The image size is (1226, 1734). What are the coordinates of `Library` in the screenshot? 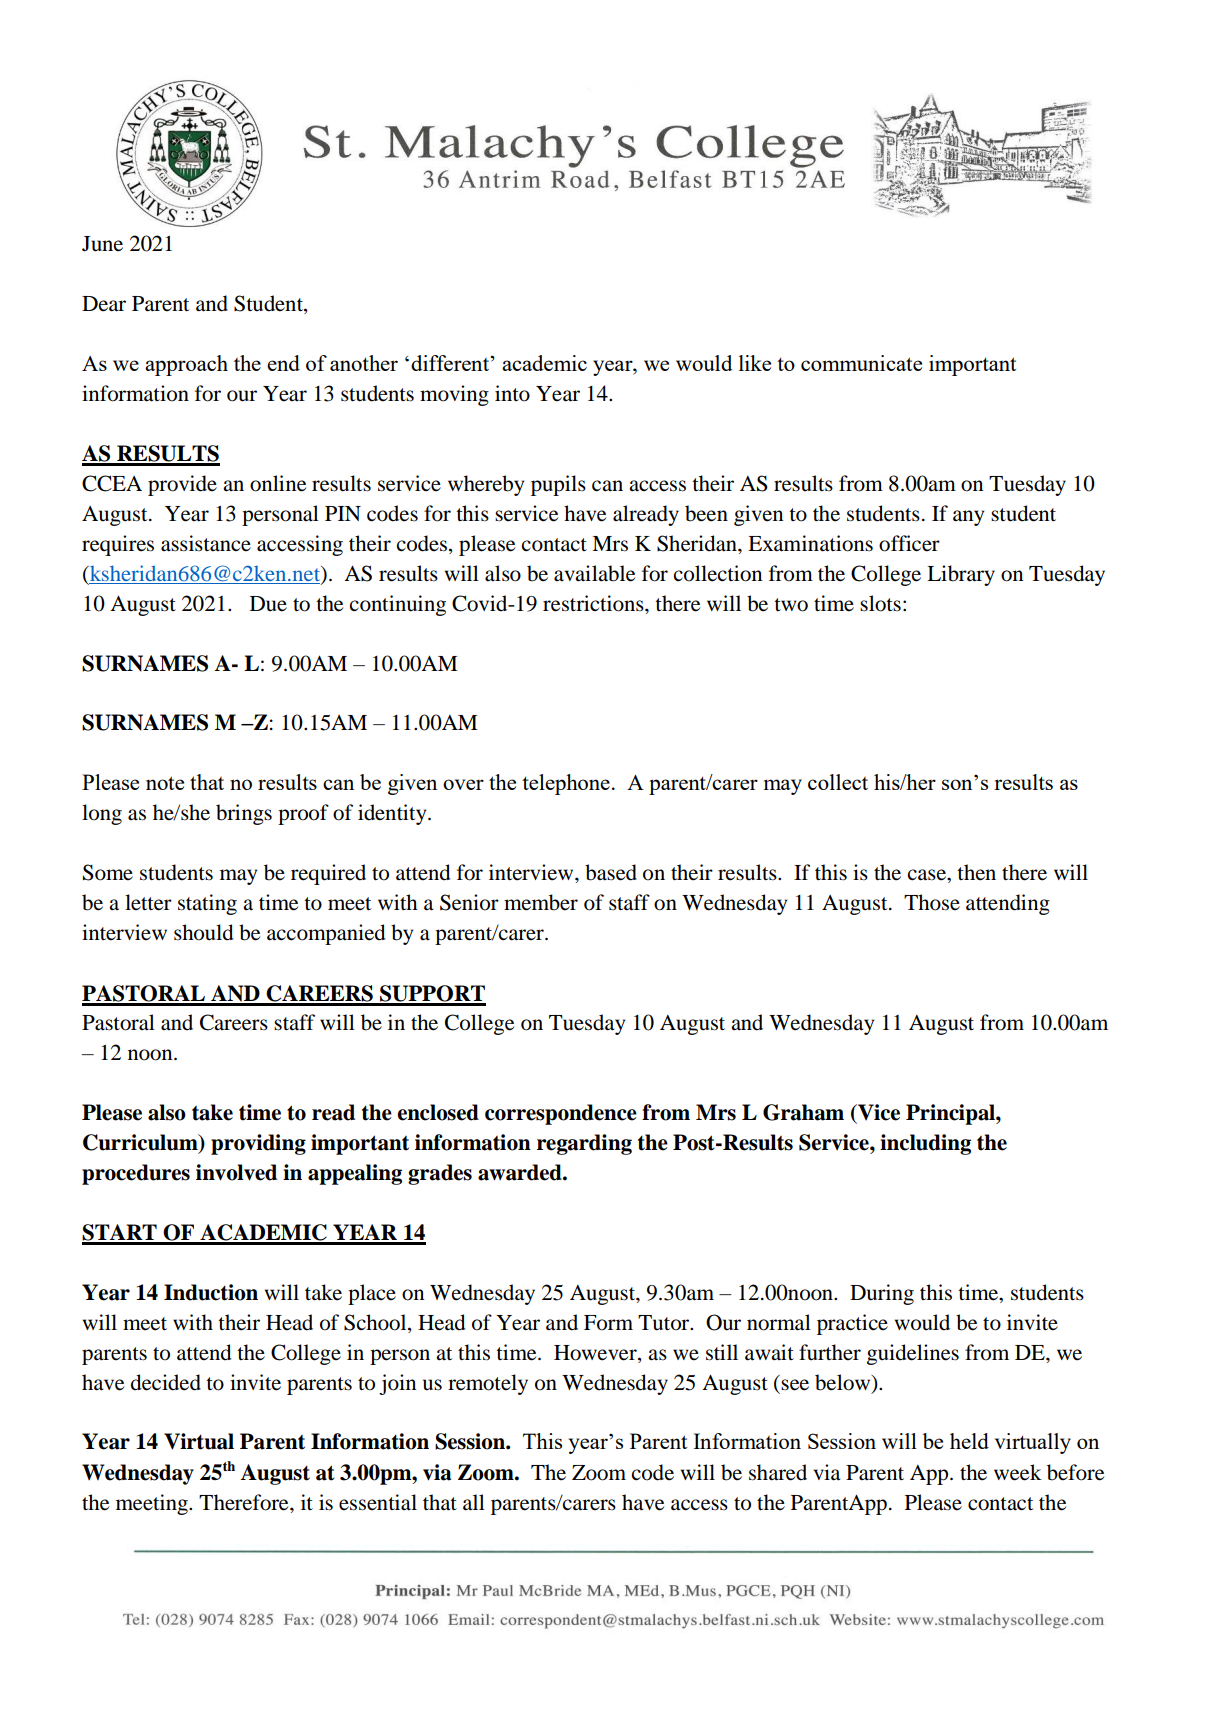 It's located at (961, 575).
